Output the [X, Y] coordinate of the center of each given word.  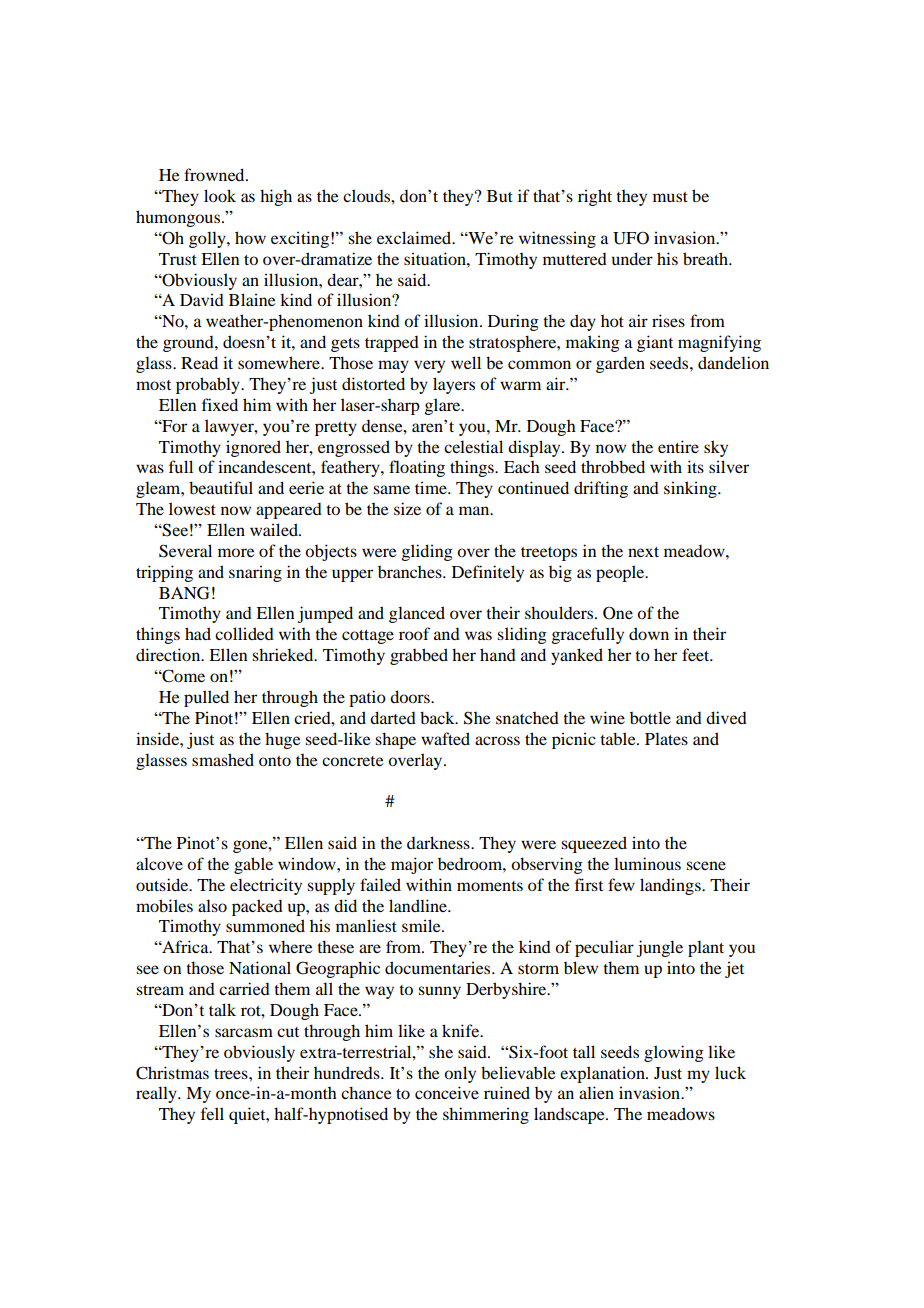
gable [253, 865]
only [460, 1074]
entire [678, 446]
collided [244, 633]
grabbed [419, 656]
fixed [220, 404]
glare [444, 406]
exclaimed [415, 237]
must [670, 197]
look [220, 195]
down [649, 633]
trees [232, 1074]
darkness [439, 842]
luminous [647, 863]
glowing [674, 1053]
